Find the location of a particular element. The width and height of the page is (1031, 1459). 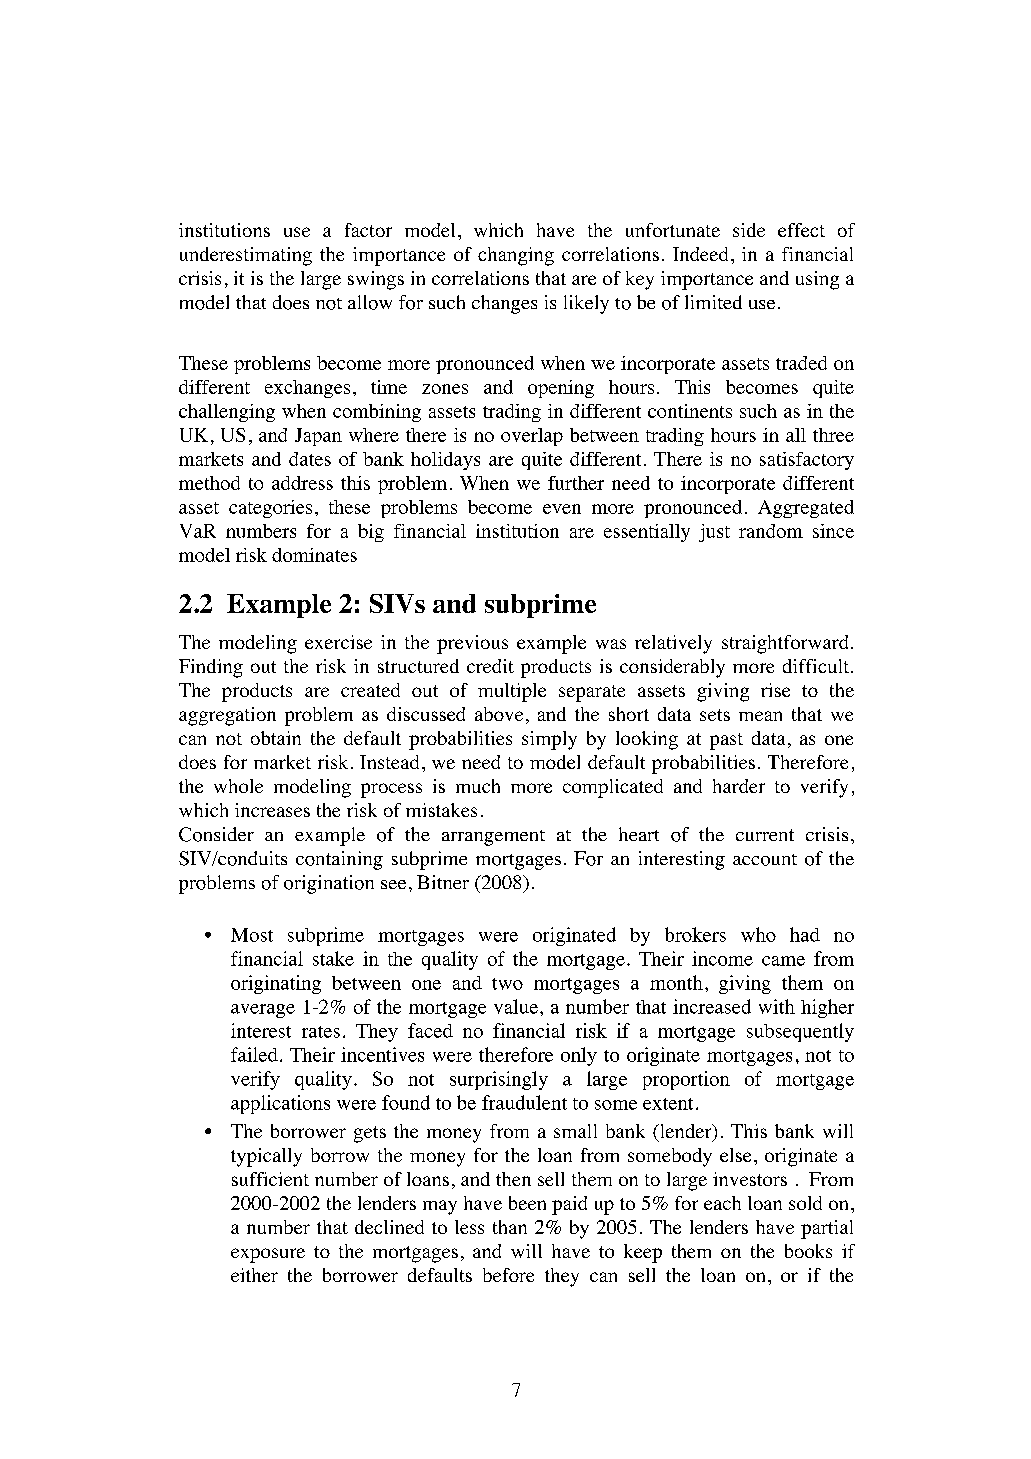

exposure is located at coordinates (268, 1255).
